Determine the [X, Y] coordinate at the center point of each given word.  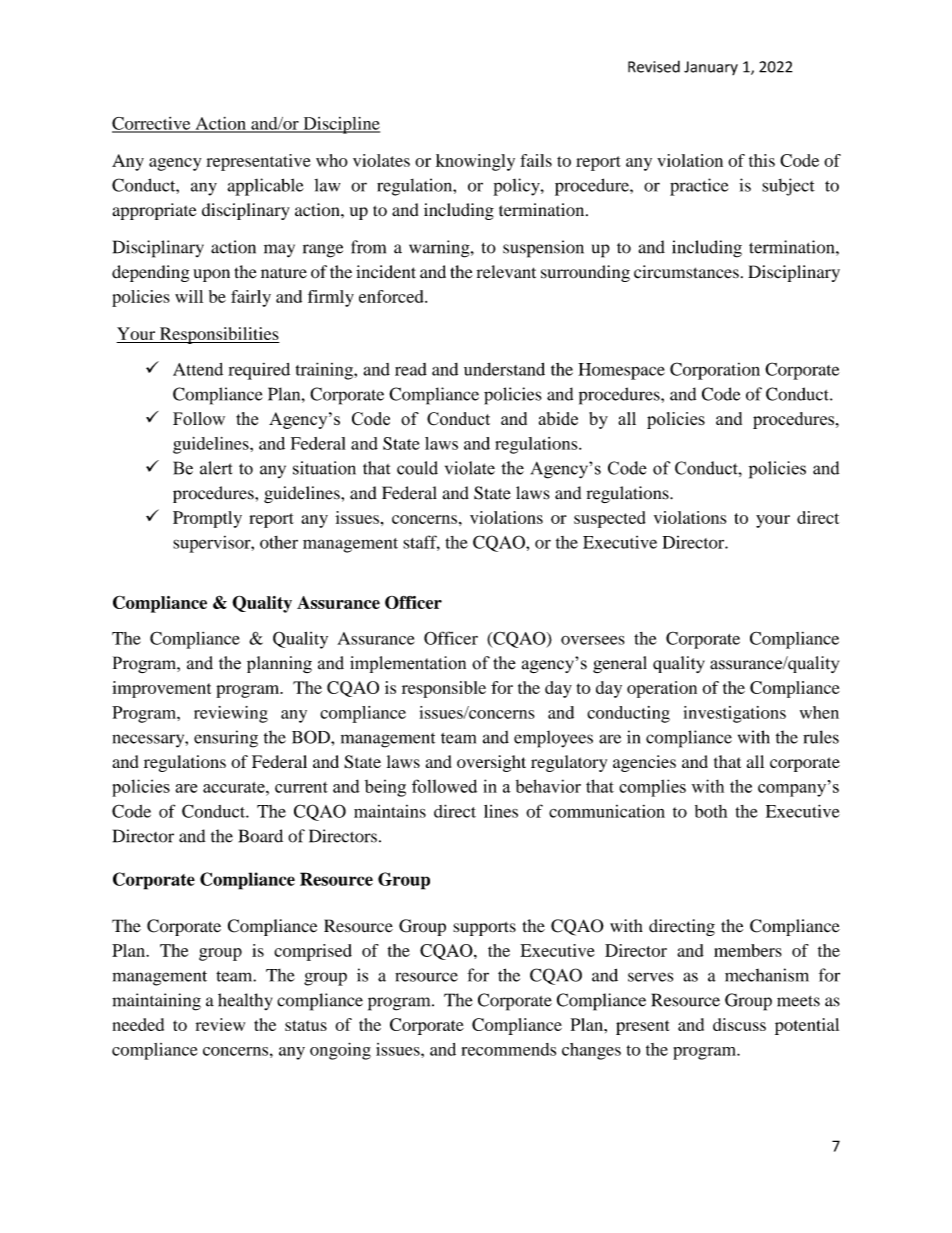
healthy [245, 1001]
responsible [444, 689]
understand [504, 369]
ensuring [226, 739]
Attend [198, 369]
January [711, 68]
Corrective [152, 124]
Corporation [715, 371]
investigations [735, 714]
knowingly [475, 162]
